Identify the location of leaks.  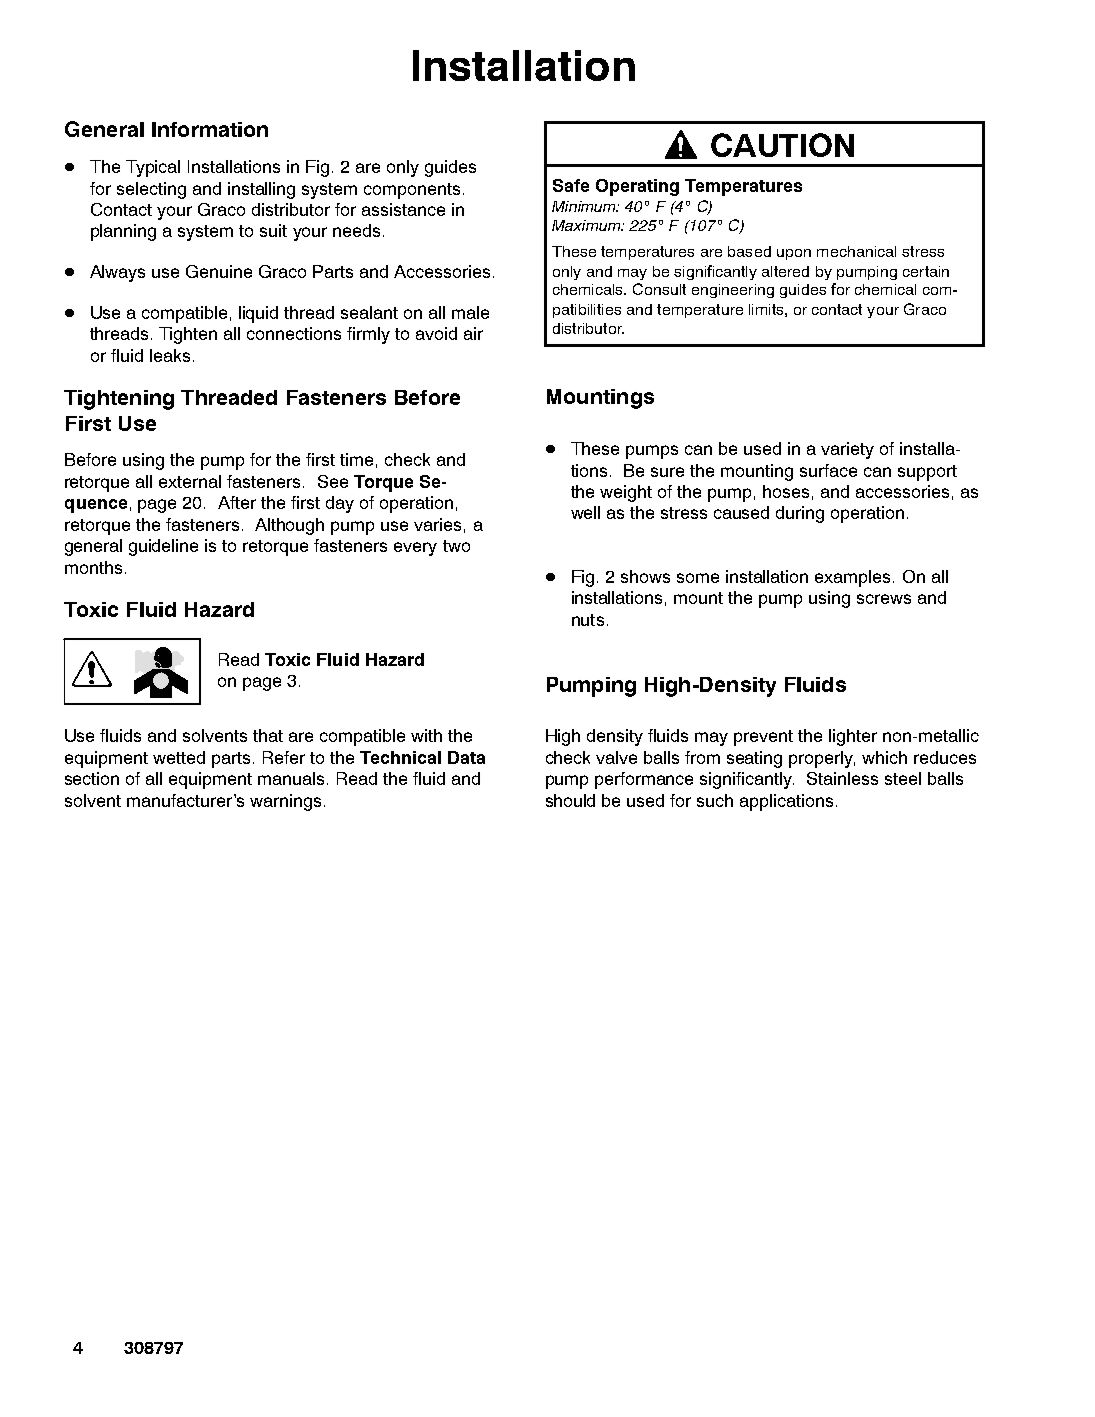
(170, 355).
